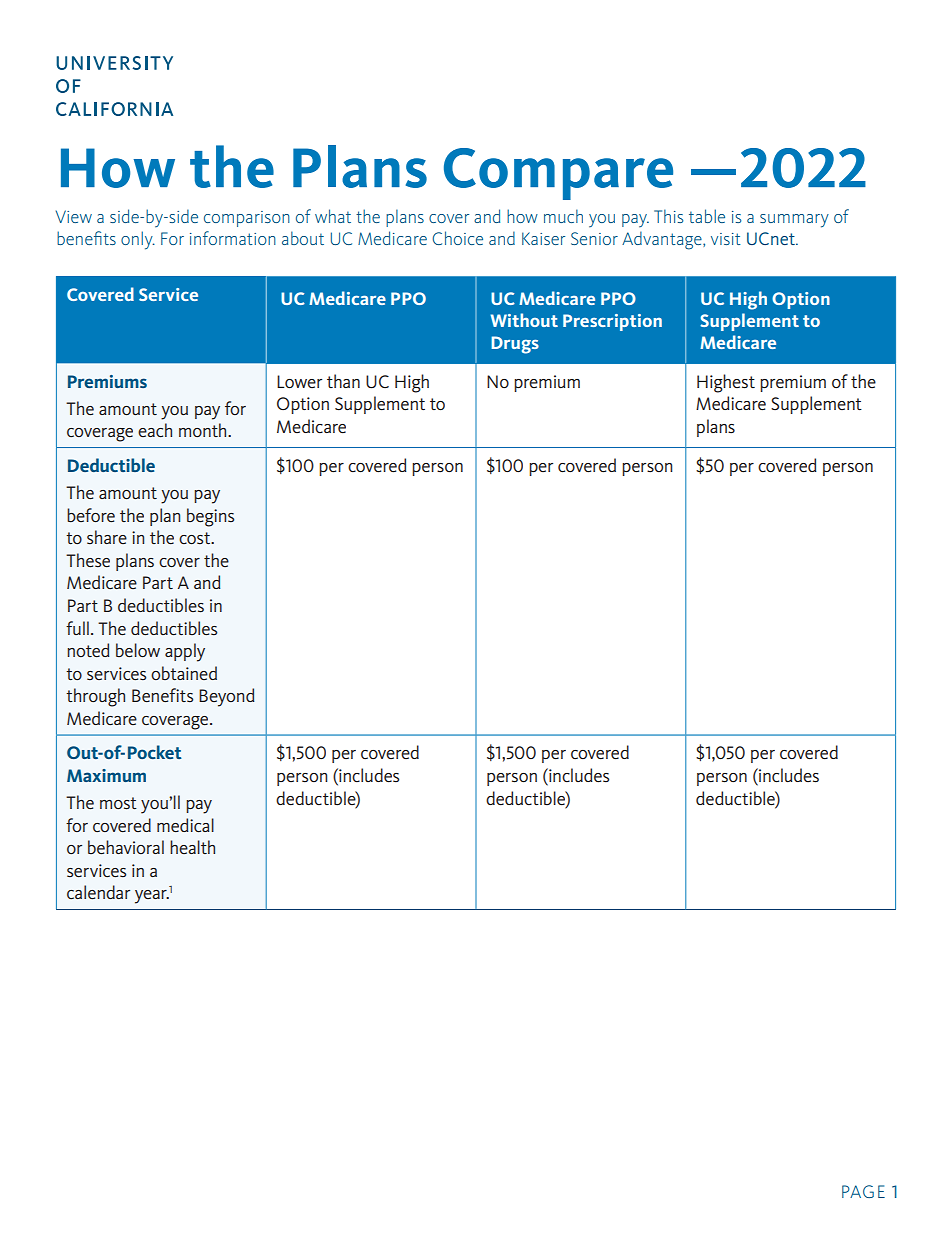  What do you see at coordinates (196, 538) in the screenshot?
I see `cost` at bounding box center [196, 538].
